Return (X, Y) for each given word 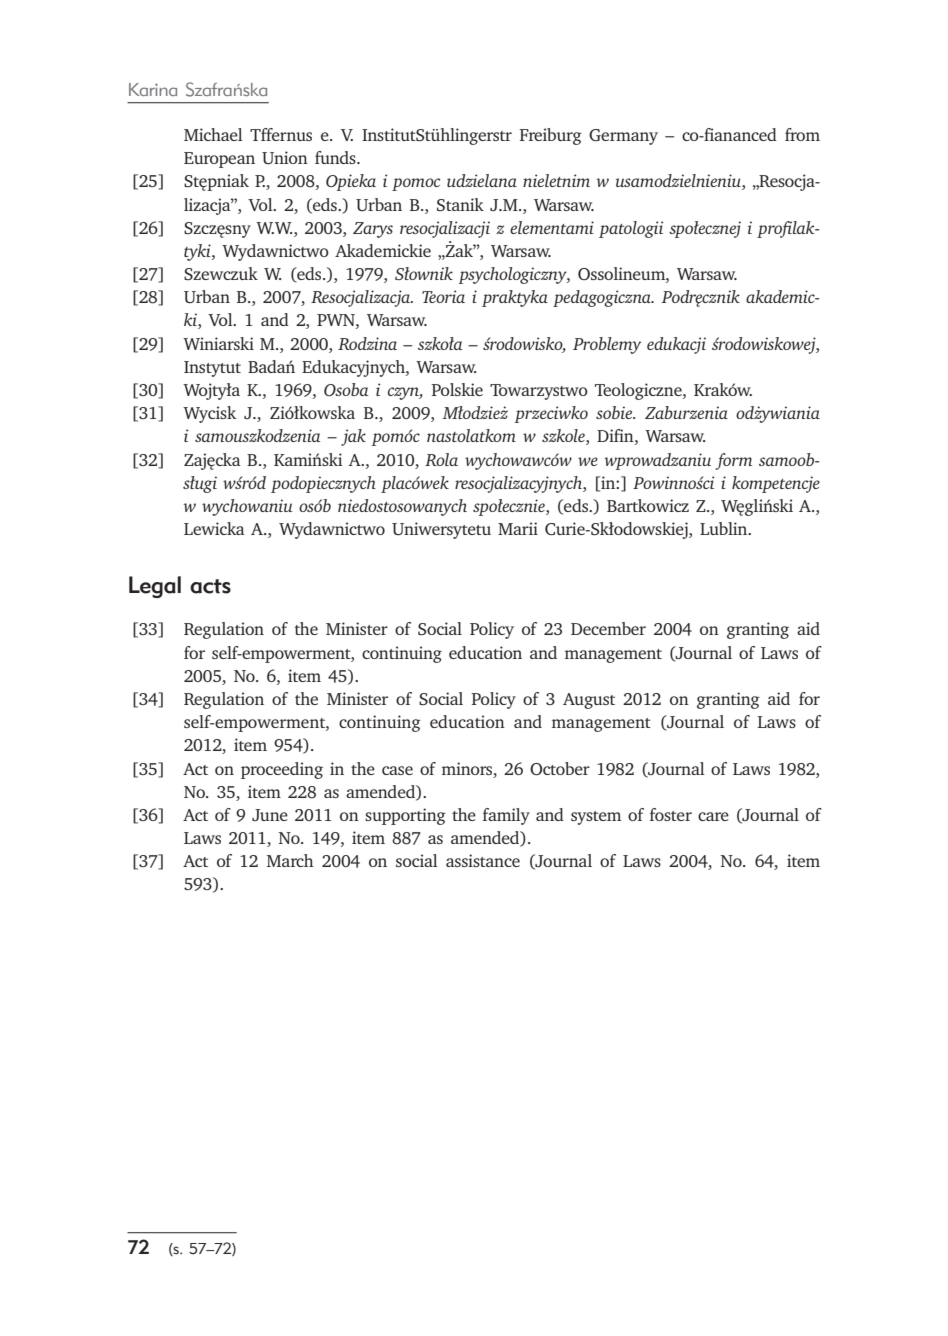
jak (353, 437)
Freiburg (550, 136)
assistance (483, 860)
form (733, 461)
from (802, 134)
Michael (213, 134)
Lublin (725, 528)
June (270, 815)
